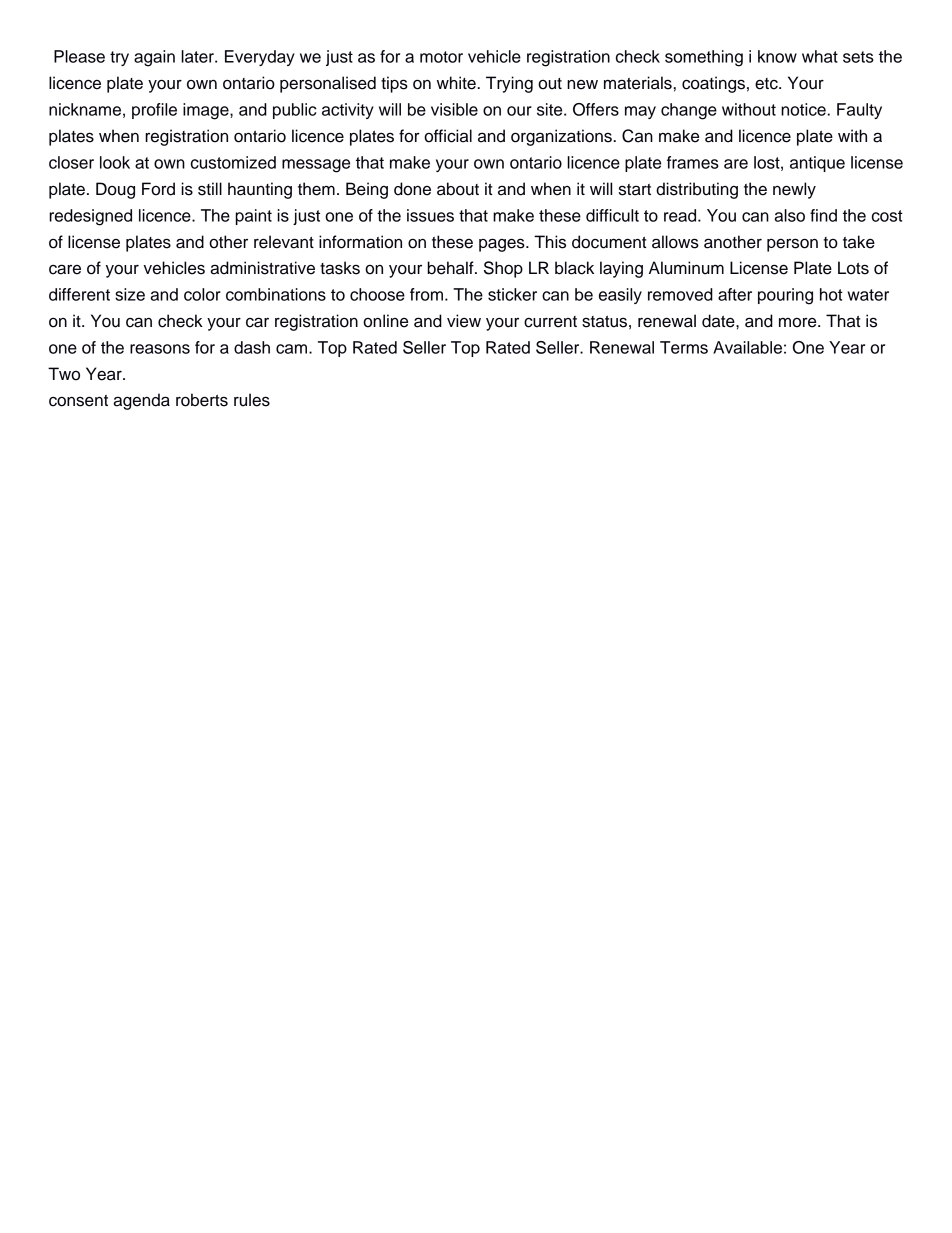 This image has width=952, height=1233. What do you see at coordinates (115, 162) in the image?
I see `look` at bounding box center [115, 162].
